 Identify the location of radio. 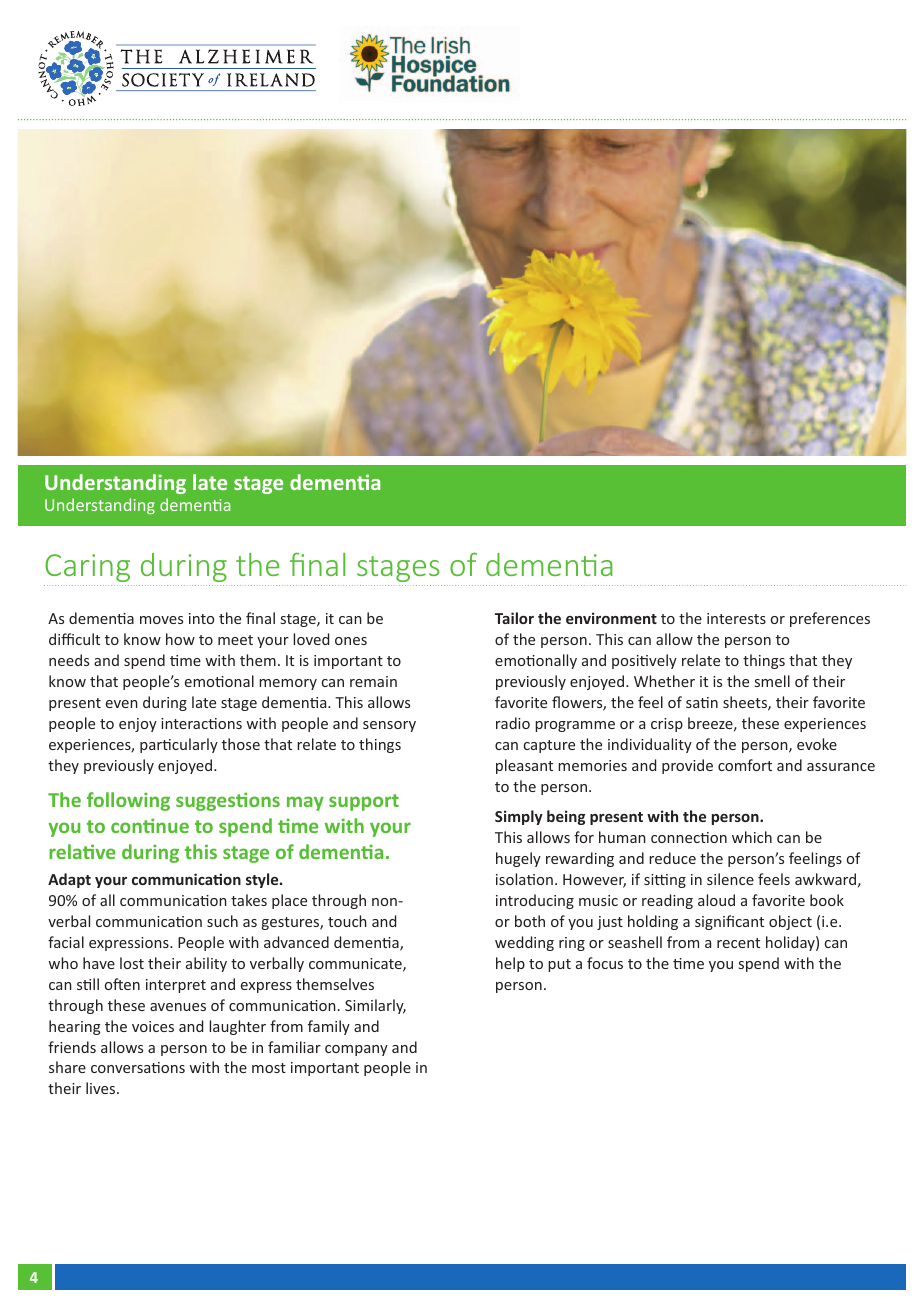
(513, 723).
